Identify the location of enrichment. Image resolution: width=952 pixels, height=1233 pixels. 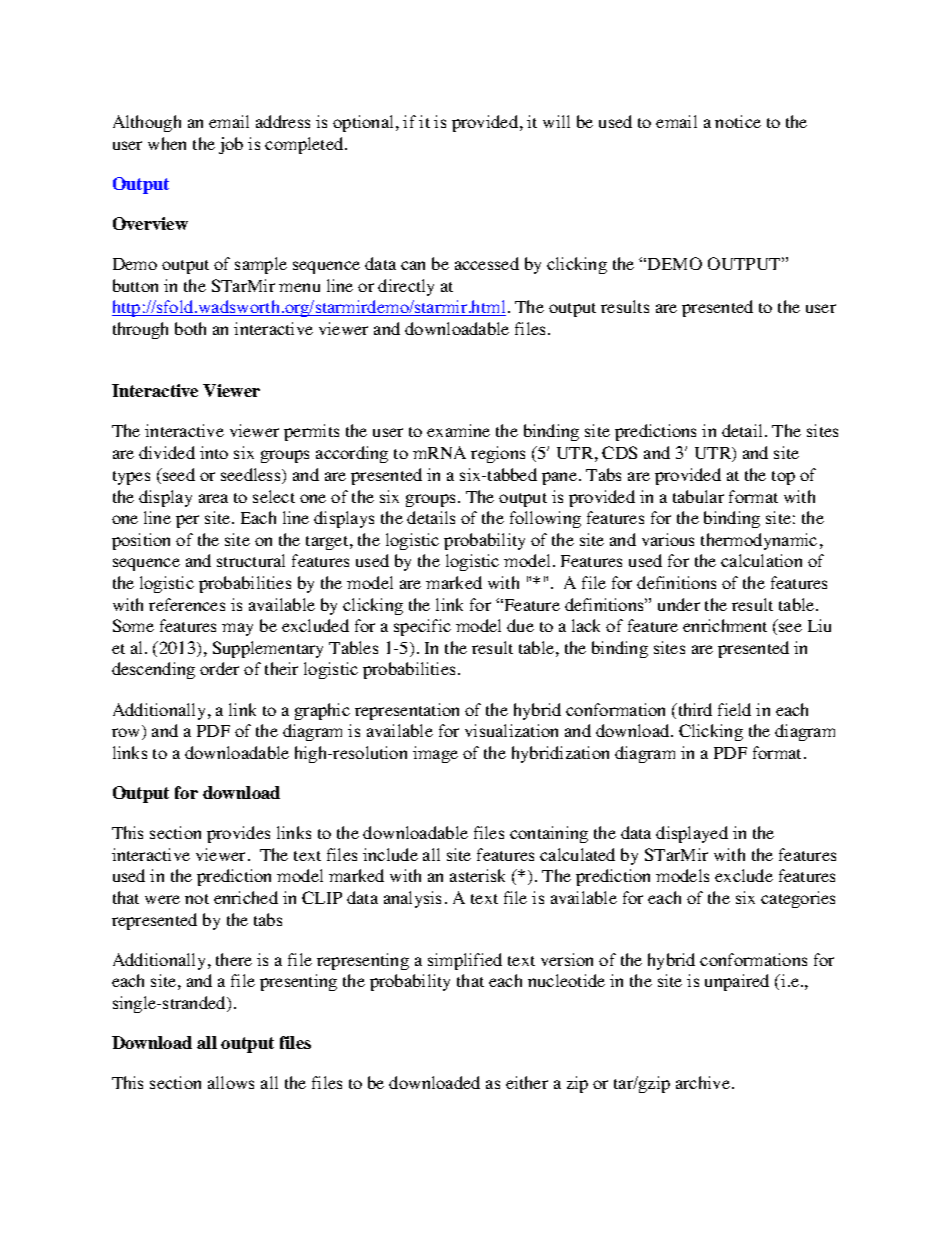
(725, 625).
